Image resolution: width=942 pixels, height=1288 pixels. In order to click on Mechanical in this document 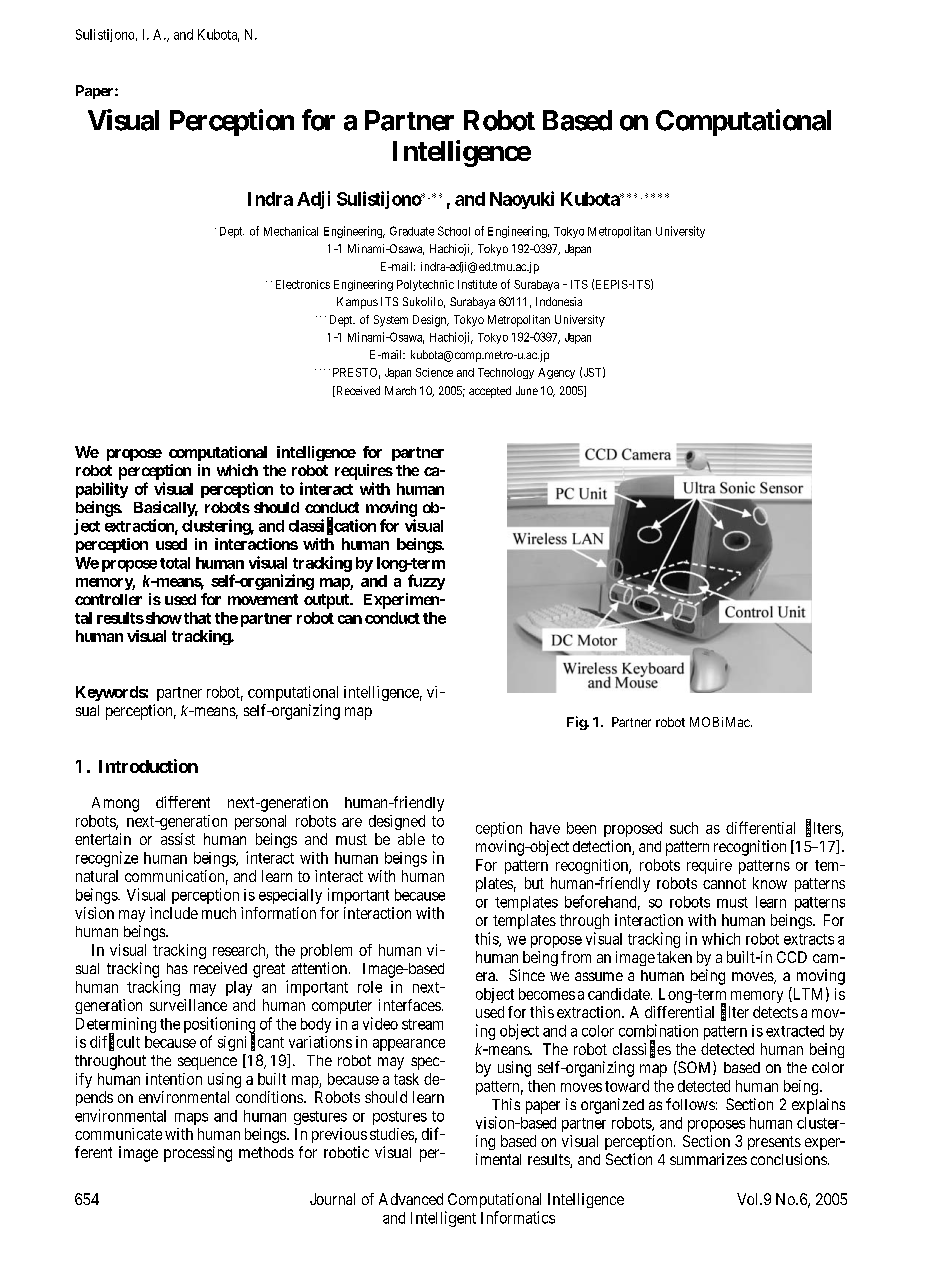, I will do `click(291, 231)`.
